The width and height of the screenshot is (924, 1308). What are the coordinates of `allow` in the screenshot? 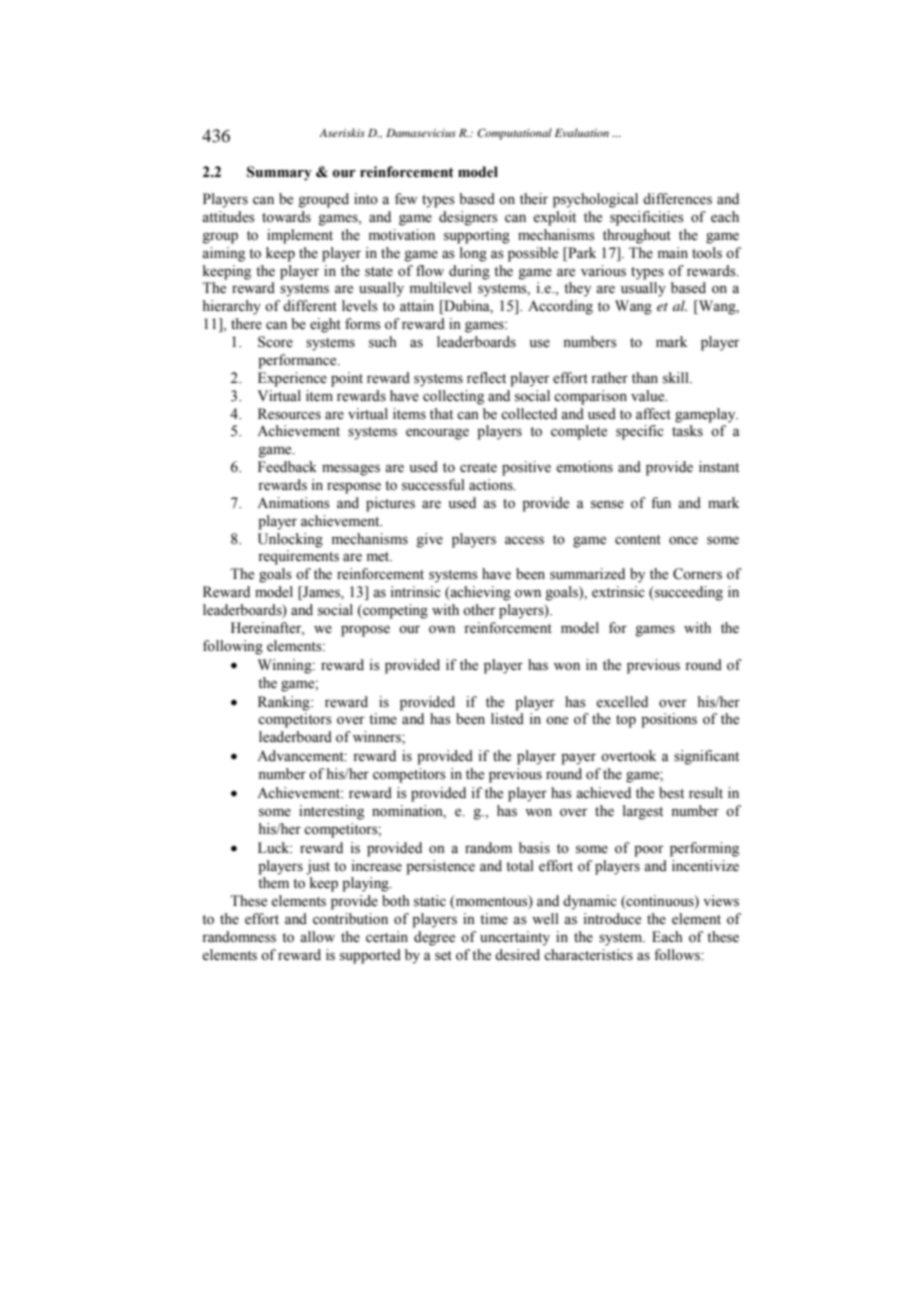 It's located at (317, 937).
